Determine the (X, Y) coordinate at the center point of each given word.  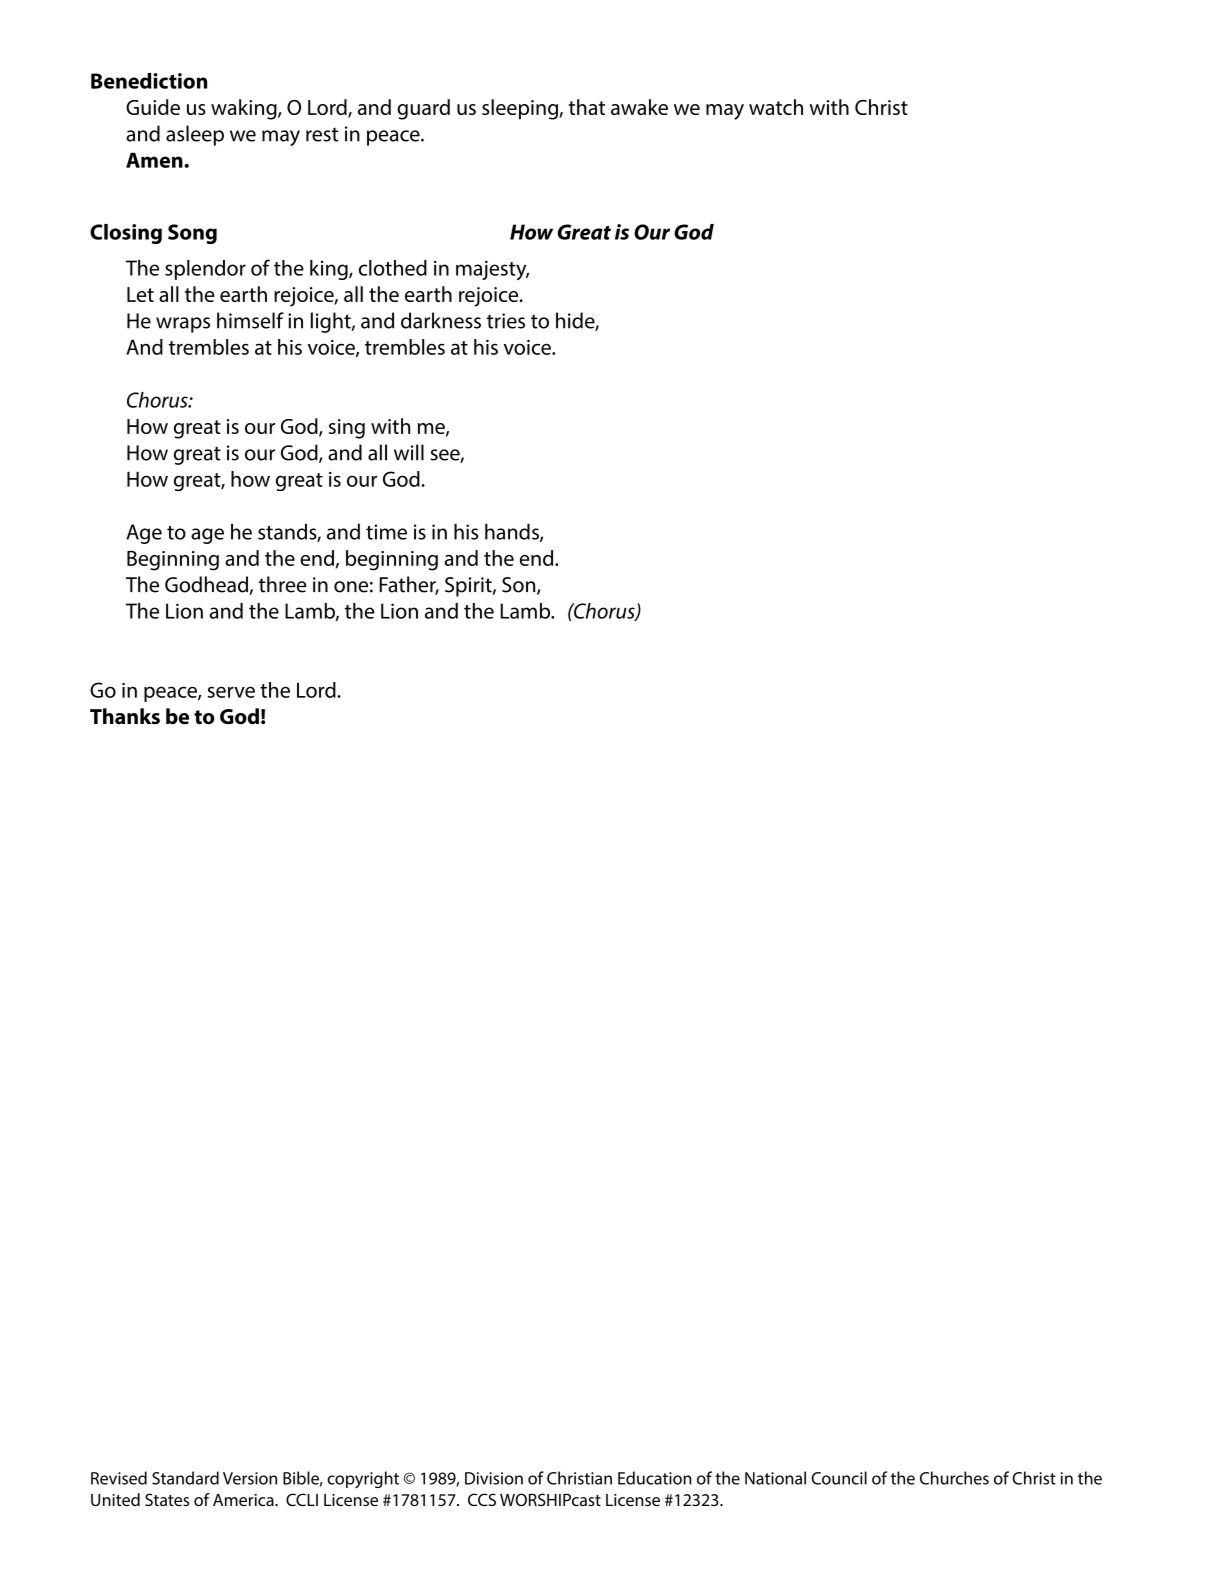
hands (513, 532)
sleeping (521, 109)
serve (231, 692)
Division (494, 1478)
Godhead (207, 585)
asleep (195, 135)
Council (839, 1478)
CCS (482, 1499)
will (409, 452)
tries (506, 321)
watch (776, 107)
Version (250, 1478)
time (386, 532)
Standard (185, 1478)
